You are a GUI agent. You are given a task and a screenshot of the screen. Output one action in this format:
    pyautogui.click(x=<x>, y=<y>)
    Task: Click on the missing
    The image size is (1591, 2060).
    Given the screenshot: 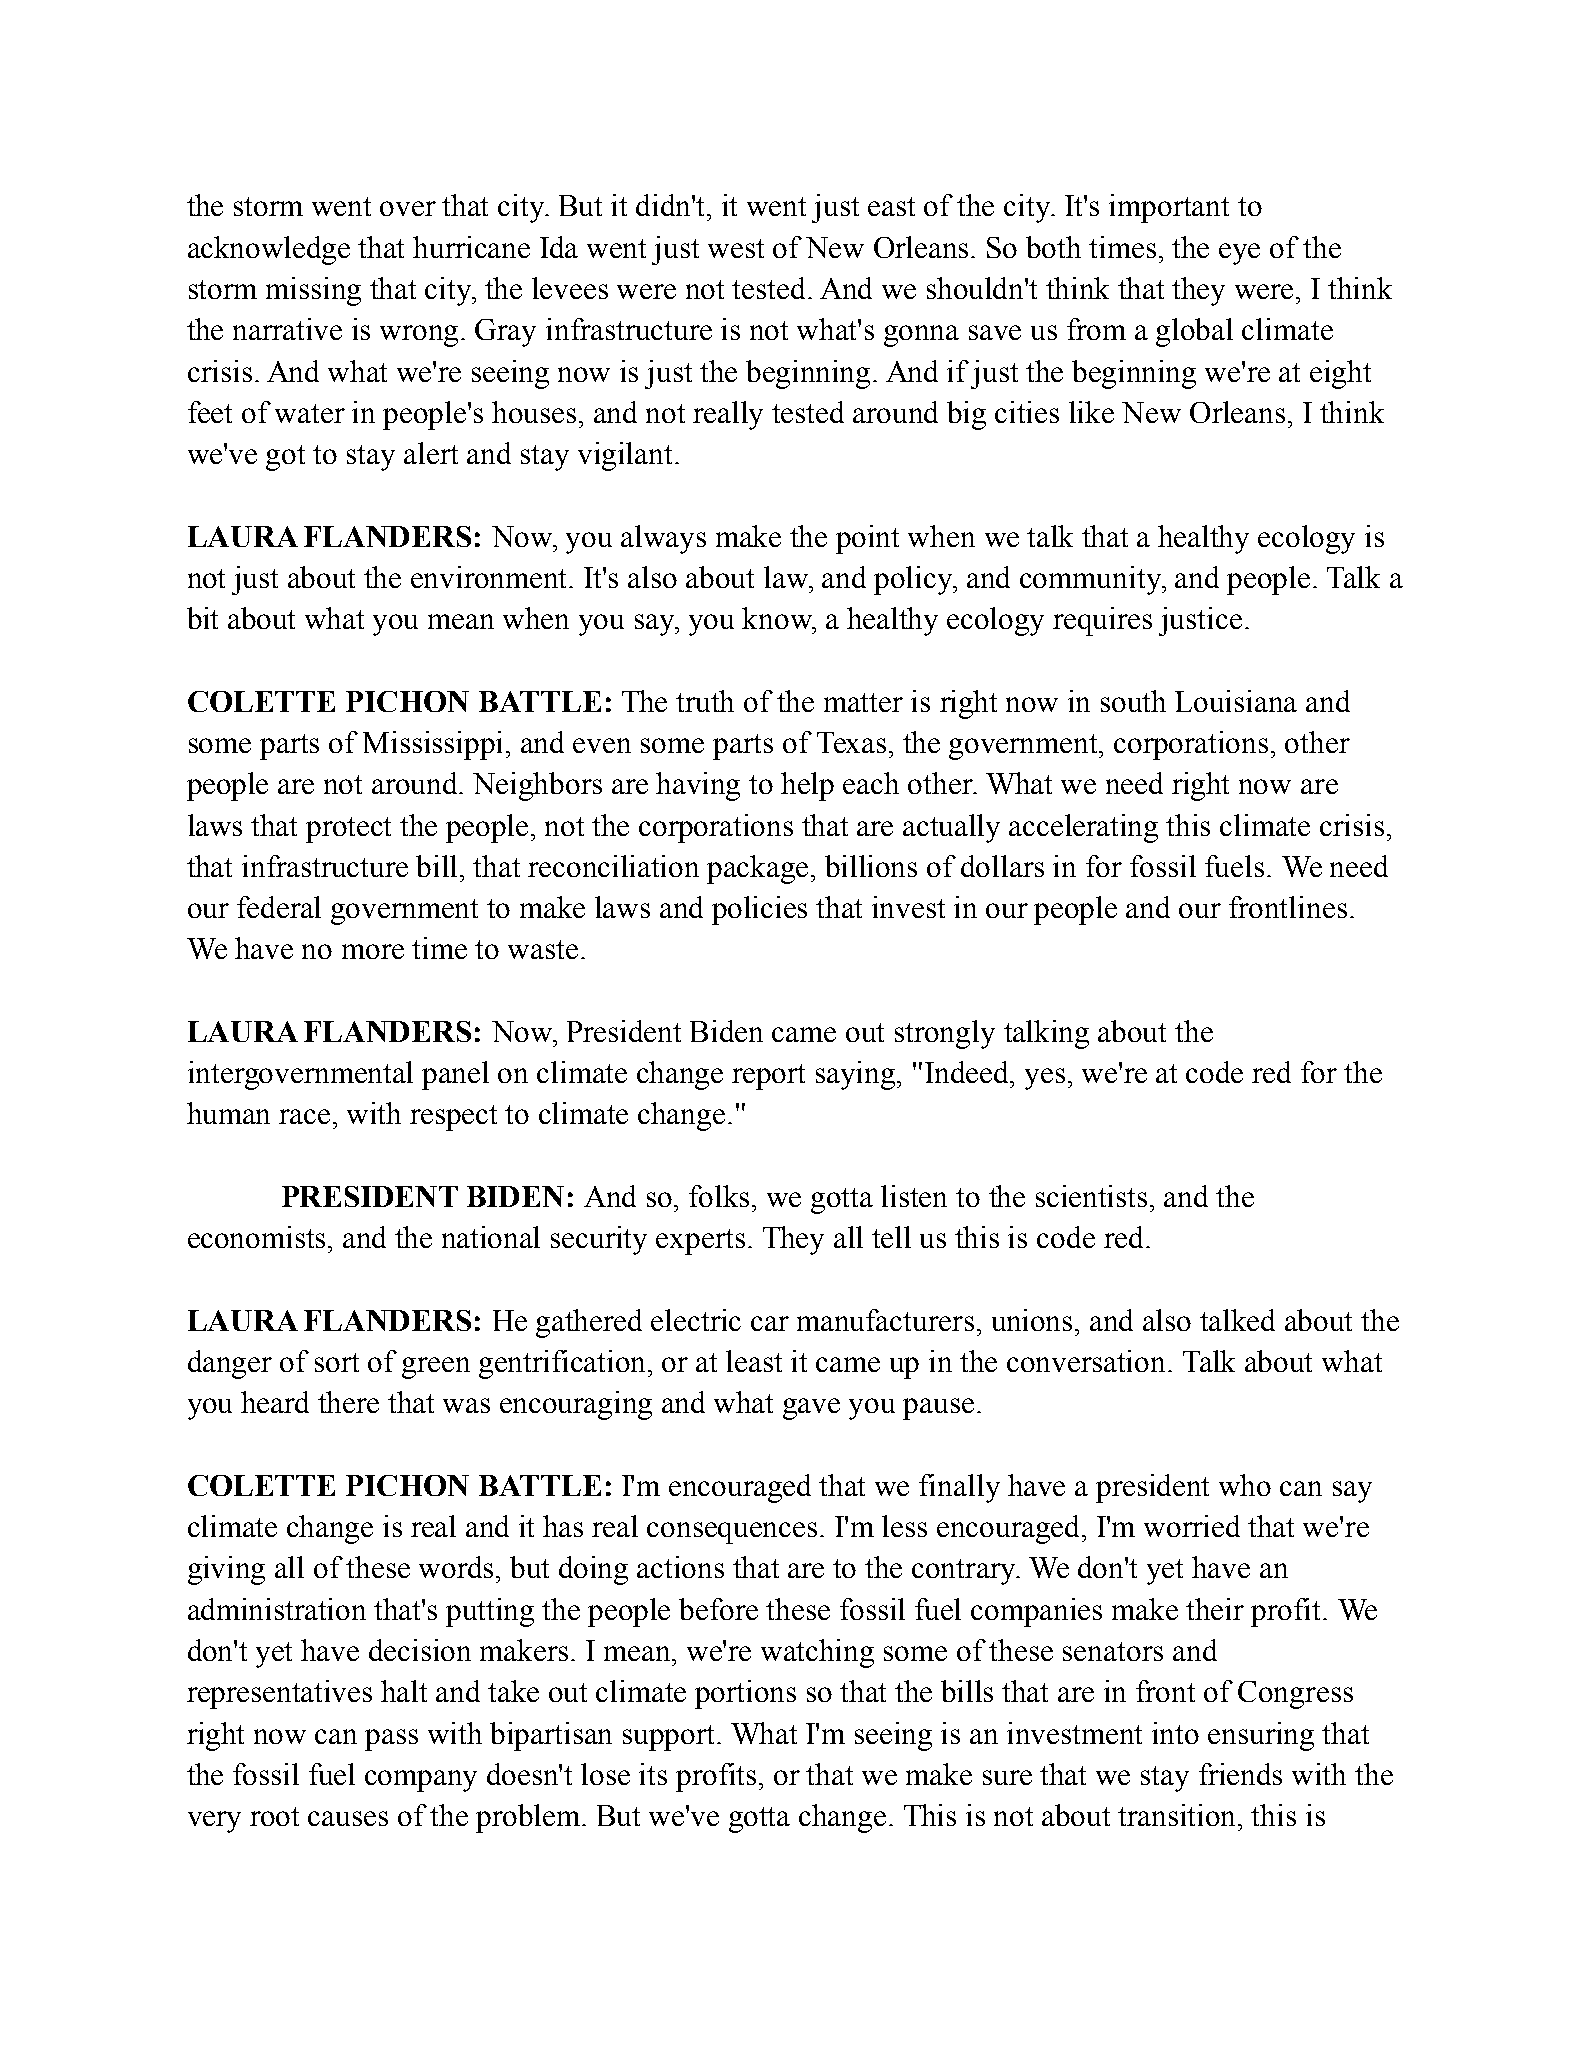 What is the action you would take?
    pyautogui.click(x=313, y=291)
